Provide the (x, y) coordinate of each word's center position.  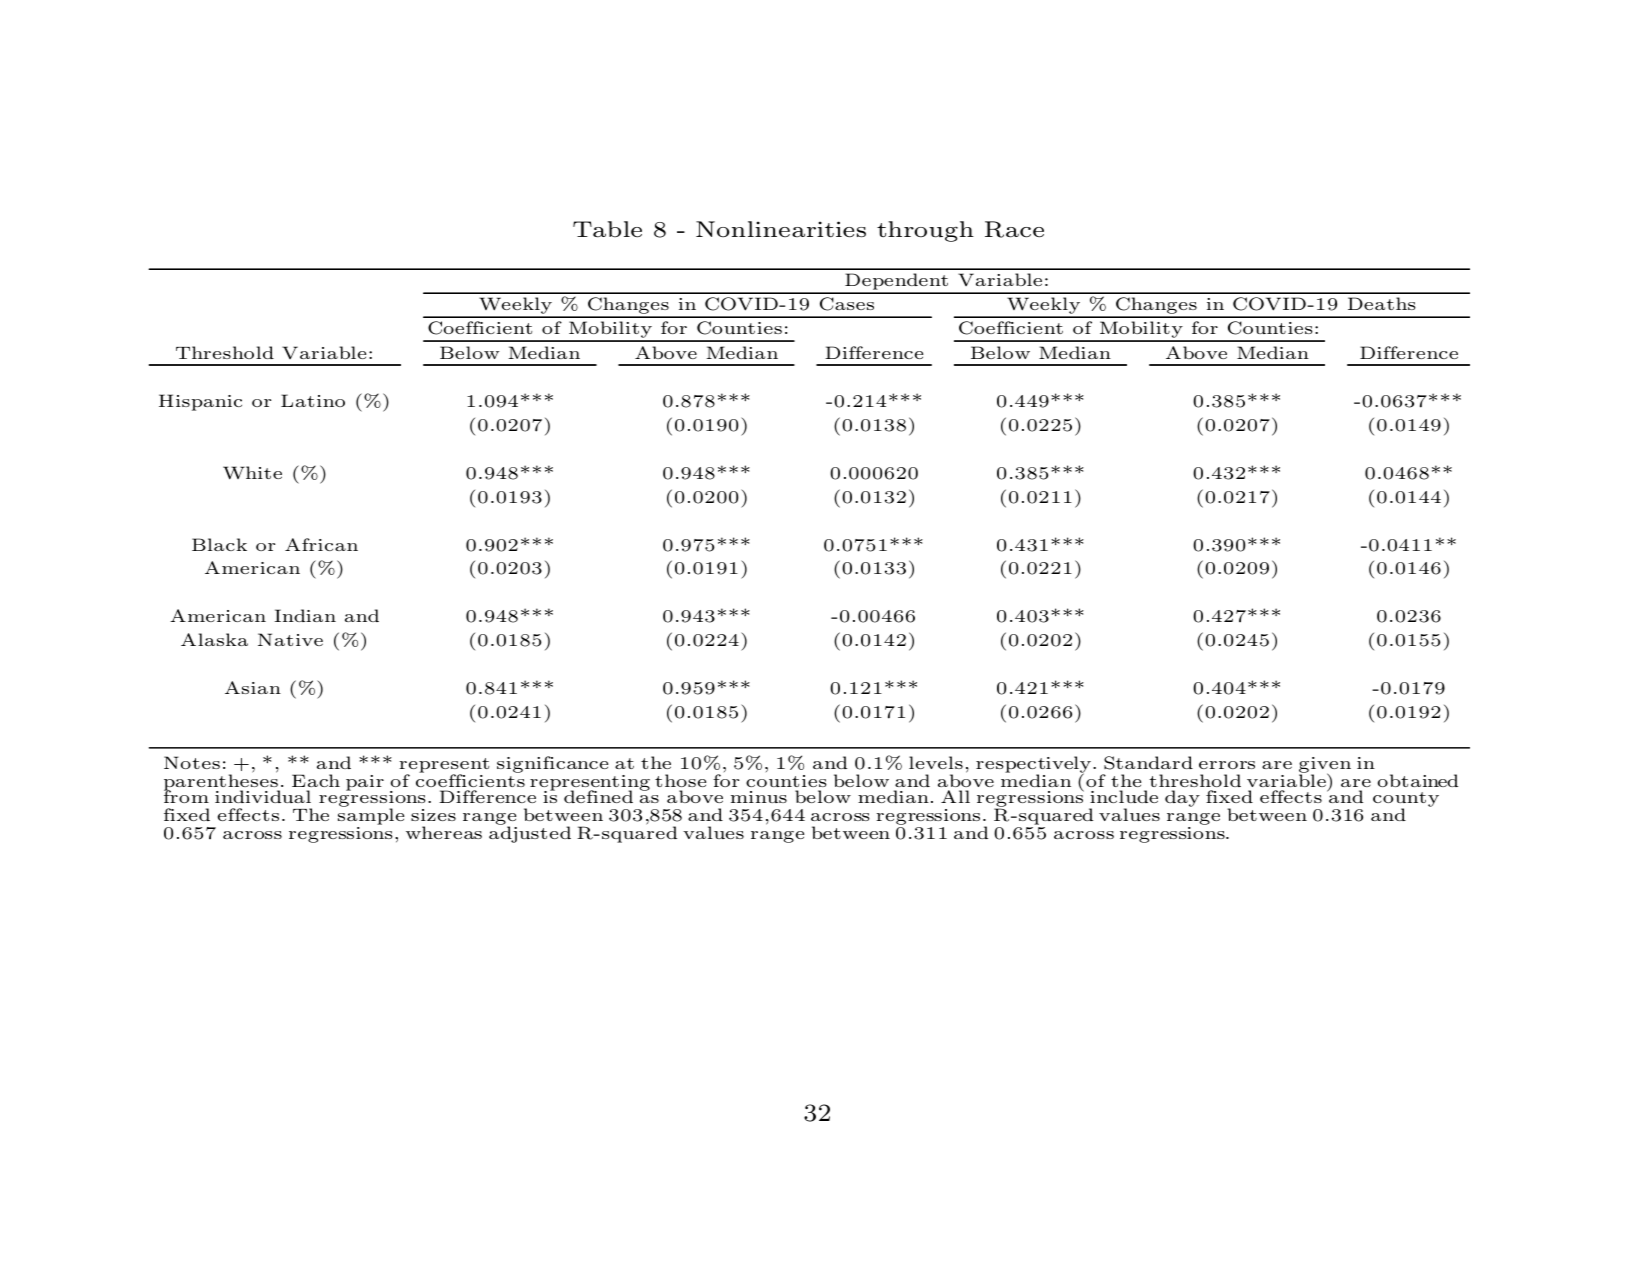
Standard (1148, 763)
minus (759, 797)
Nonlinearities (781, 229)
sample (371, 818)
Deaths (1382, 303)
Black (219, 544)
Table (607, 229)
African (321, 544)
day (1182, 798)
